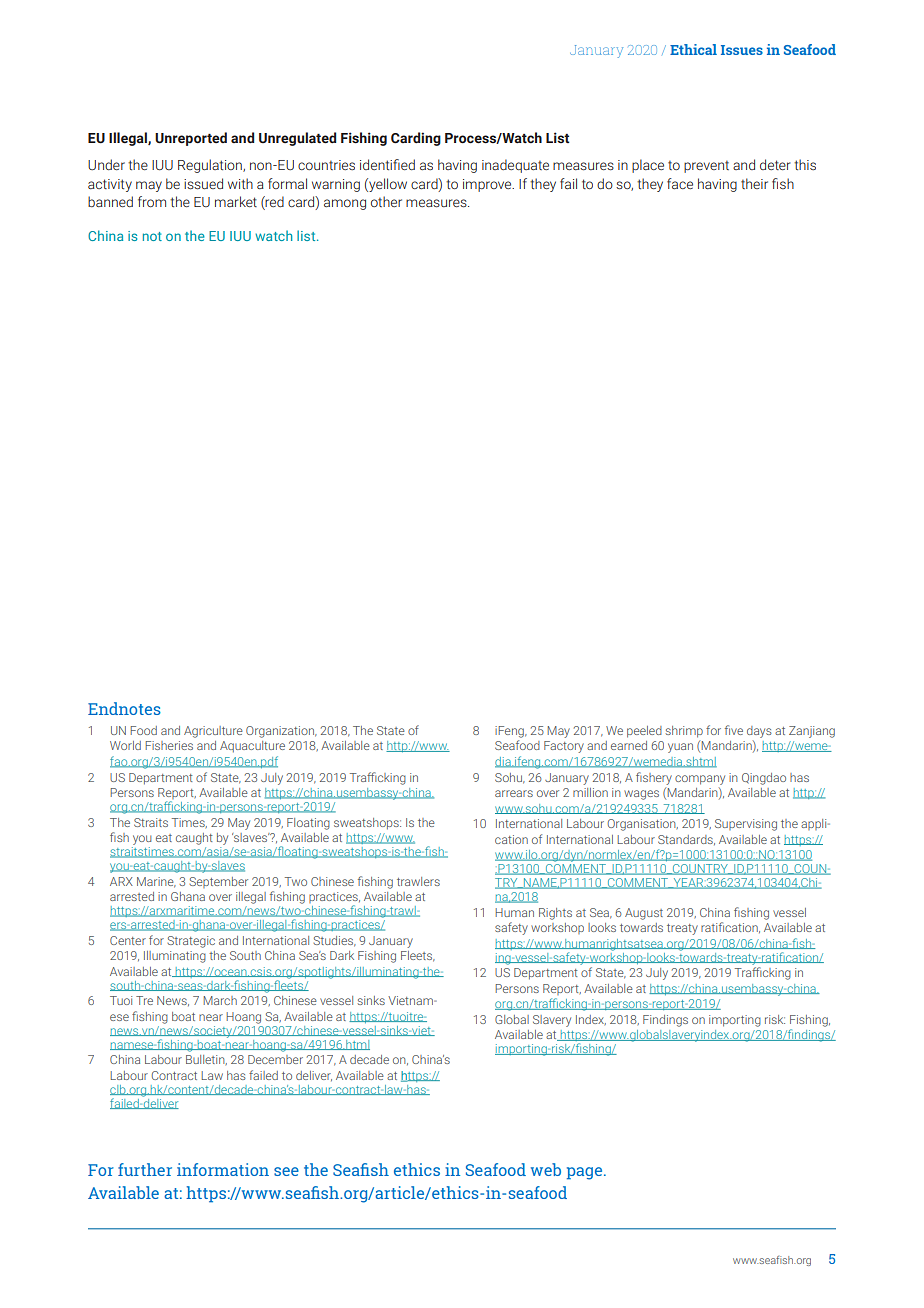  Describe the element at coordinates (742, 50) in the page. I see `Issues` at that location.
